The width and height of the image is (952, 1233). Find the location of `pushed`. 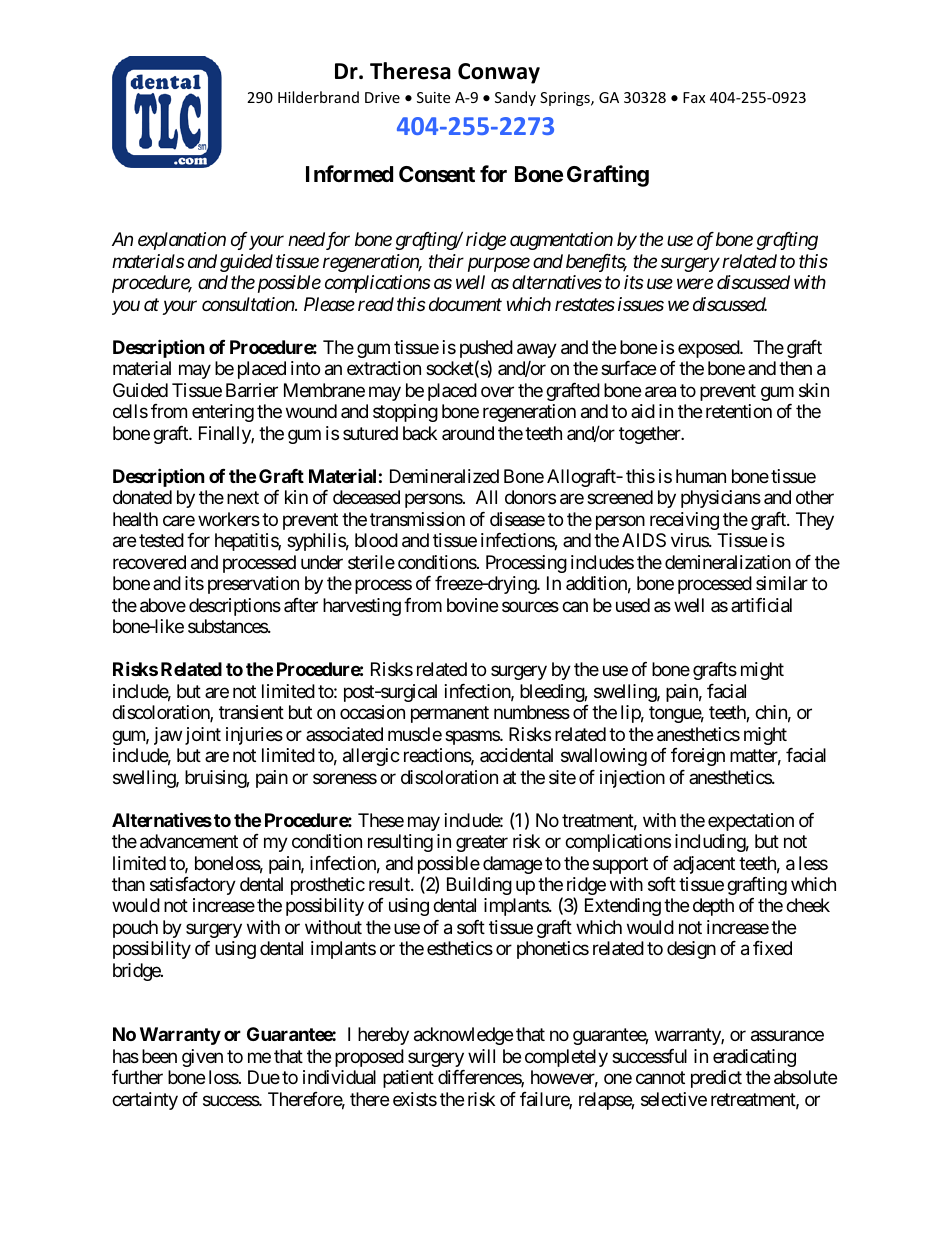

pushed is located at coordinates (486, 350).
